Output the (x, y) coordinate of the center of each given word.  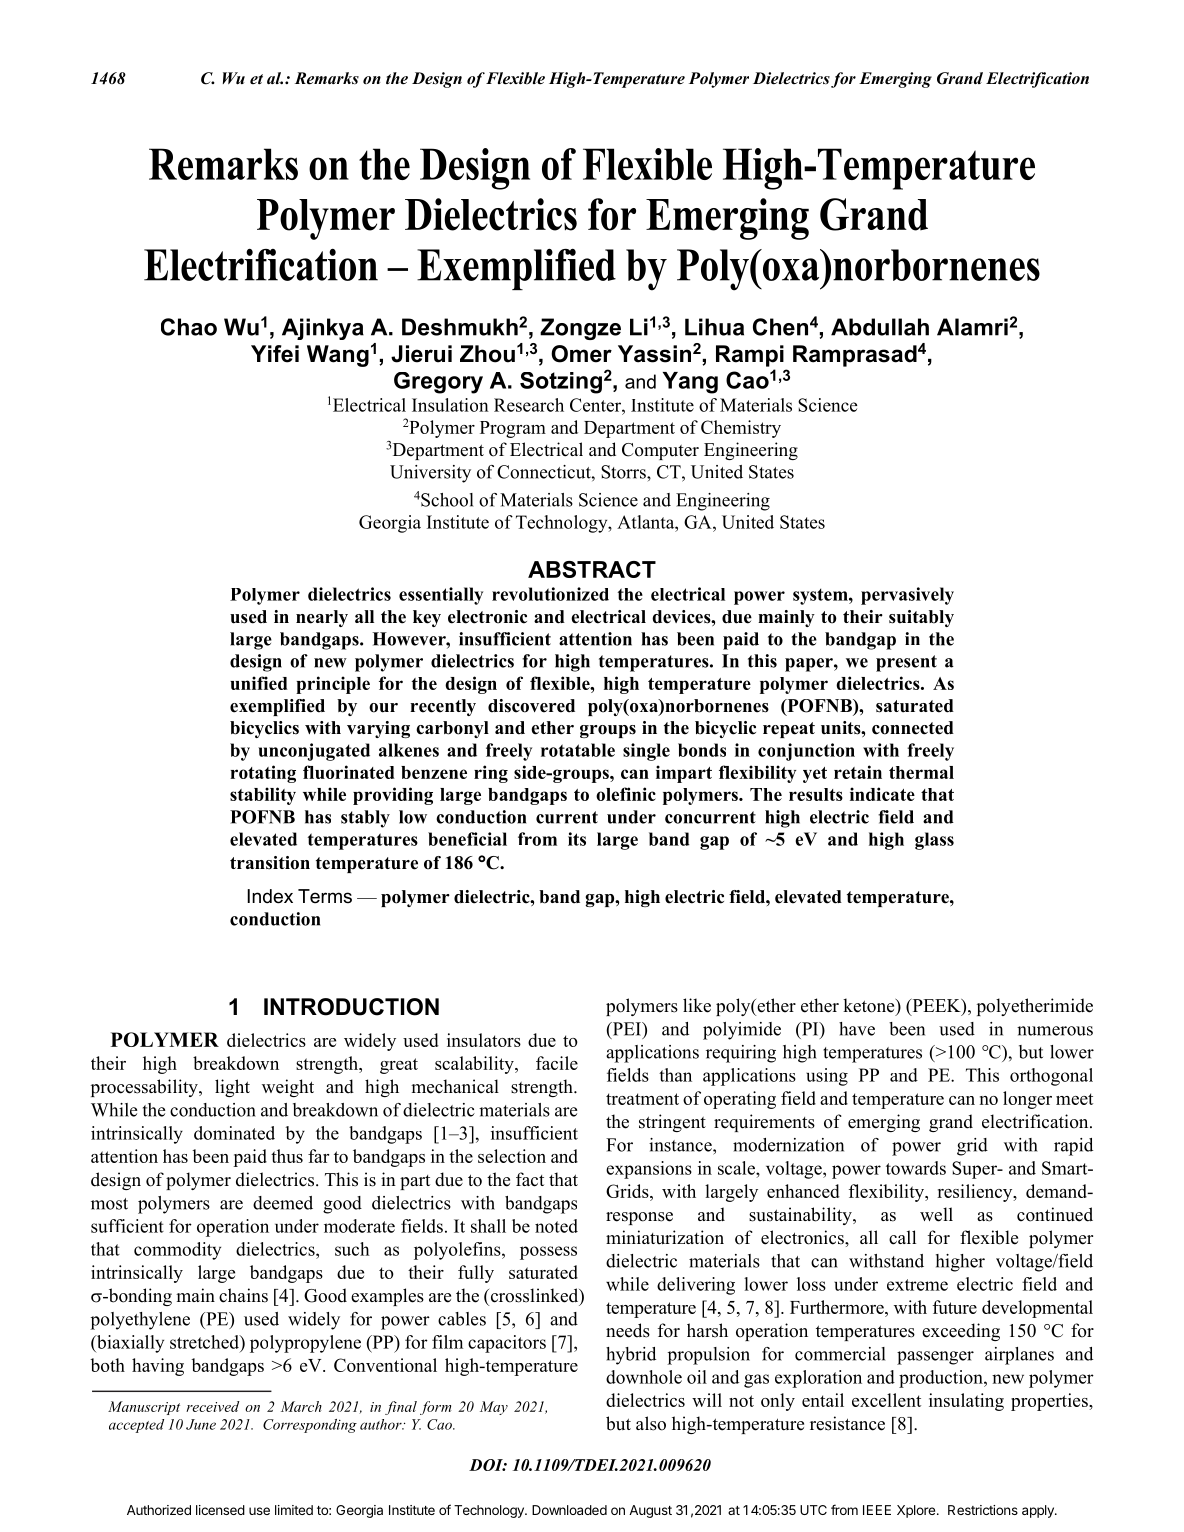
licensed (220, 1510)
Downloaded (569, 1510)
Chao (189, 327)
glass (934, 841)
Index (270, 896)
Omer (581, 354)
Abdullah (880, 327)
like (697, 1005)
